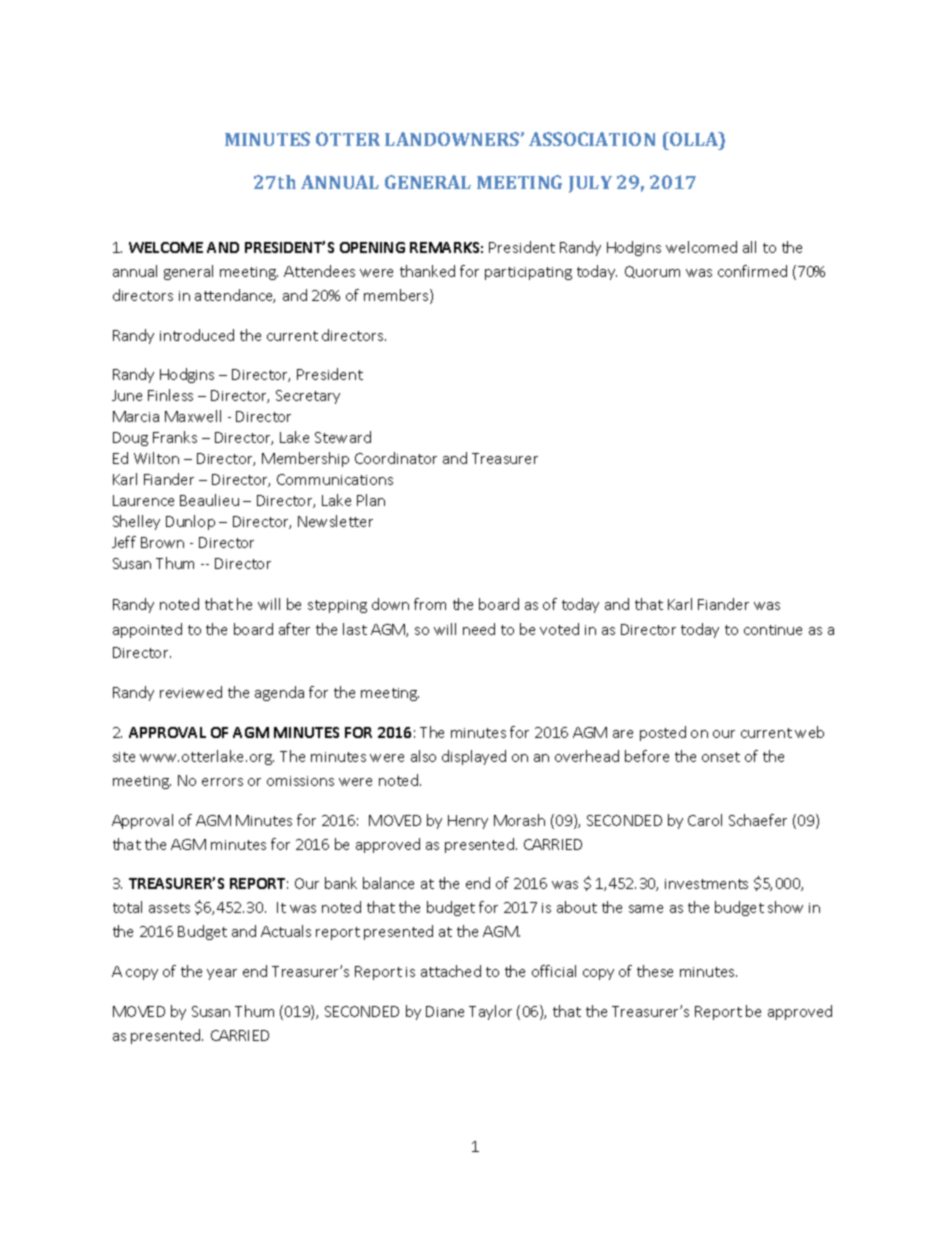 This screenshot has height=1233, width=952. What do you see at coordinates (749, 247) in the screenshot?
I see `all` at bounding box center [749, 247].
